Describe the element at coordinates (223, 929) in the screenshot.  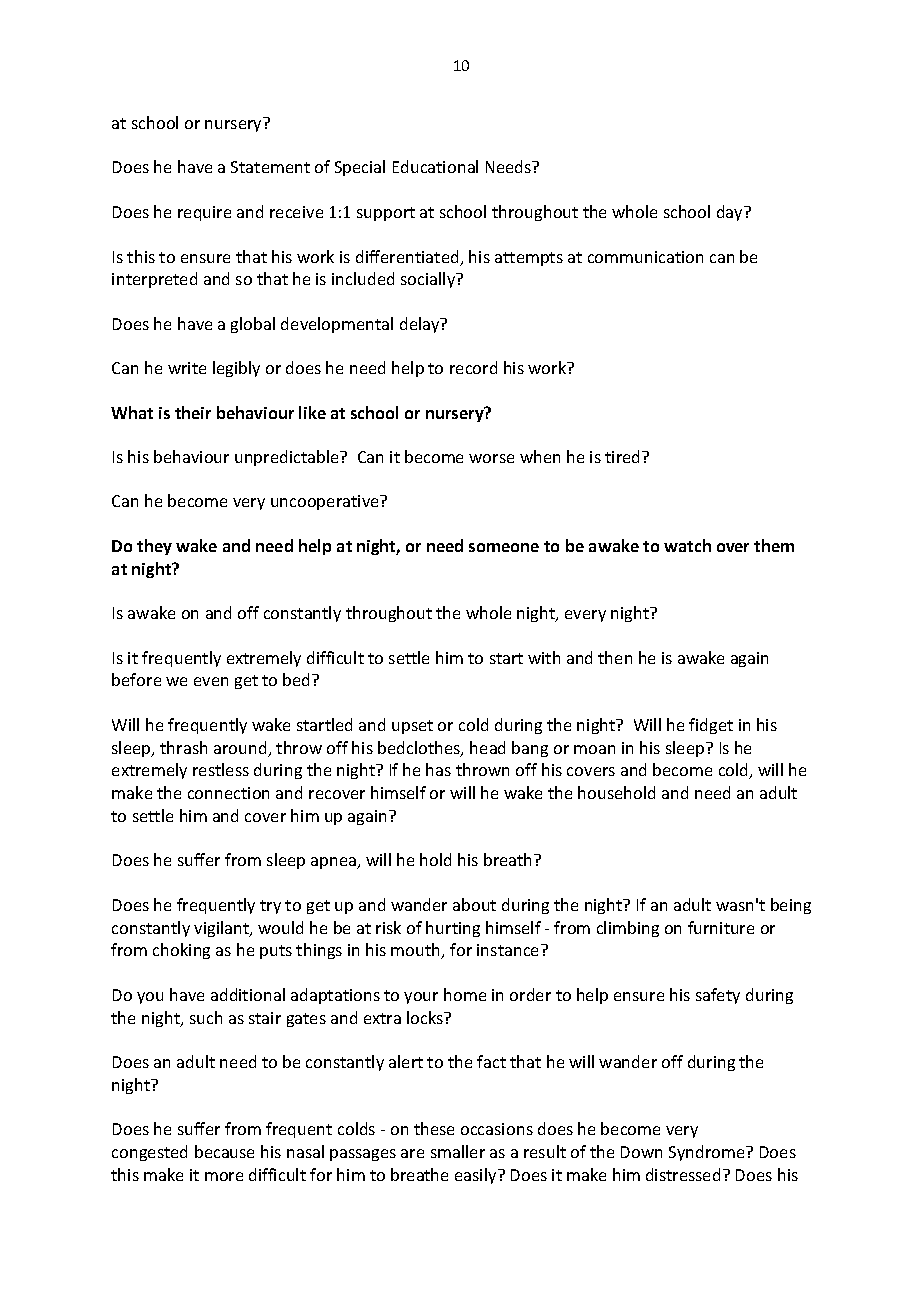
I see `vigilant` at that location.
